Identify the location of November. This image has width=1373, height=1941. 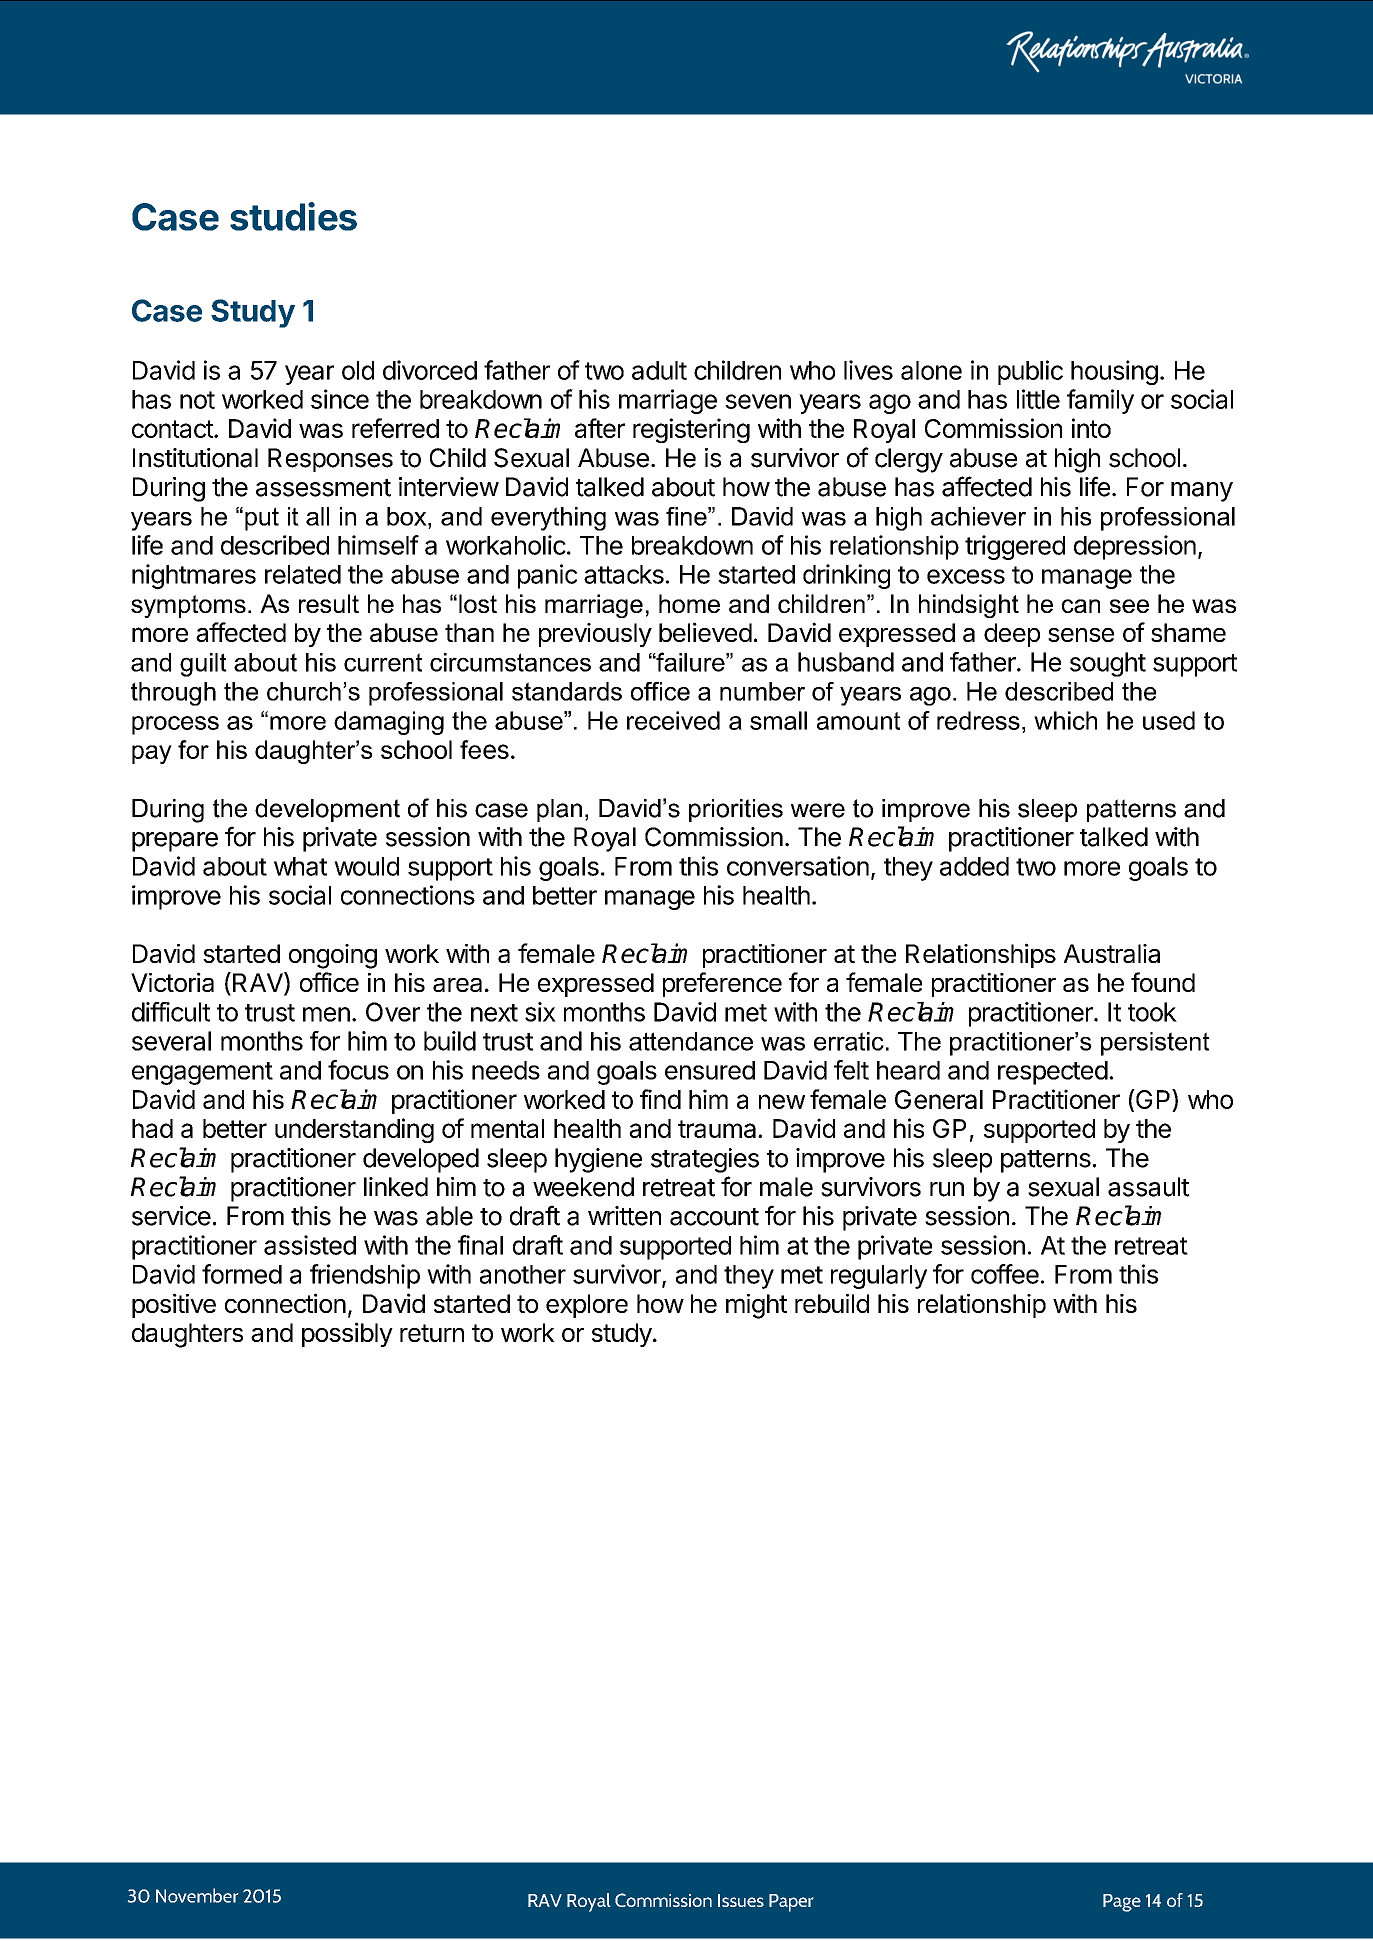
(197, 1895).
